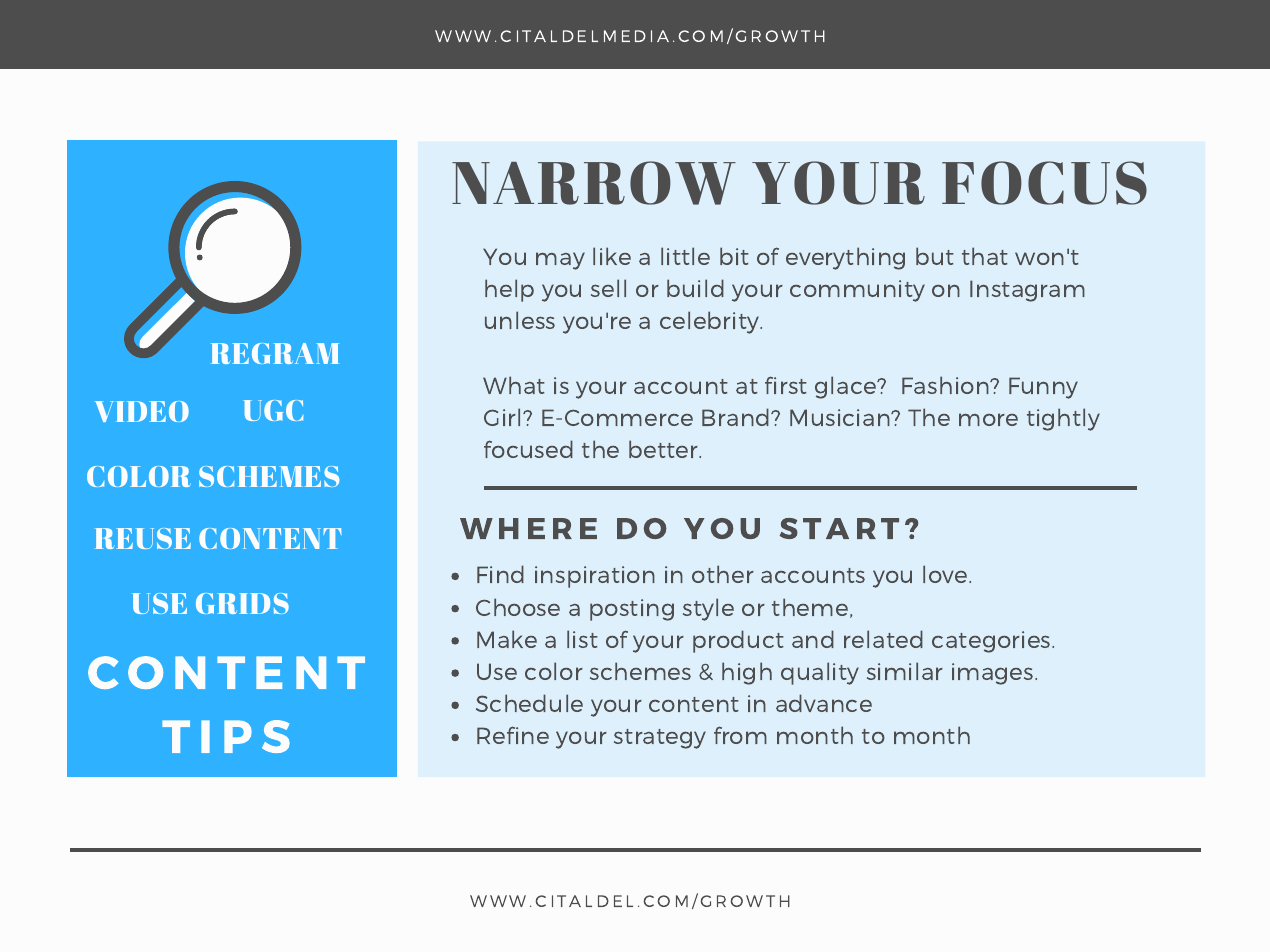  Describe the element at coordinates (594, 183) in the page. I see `NARROW` at that location.
